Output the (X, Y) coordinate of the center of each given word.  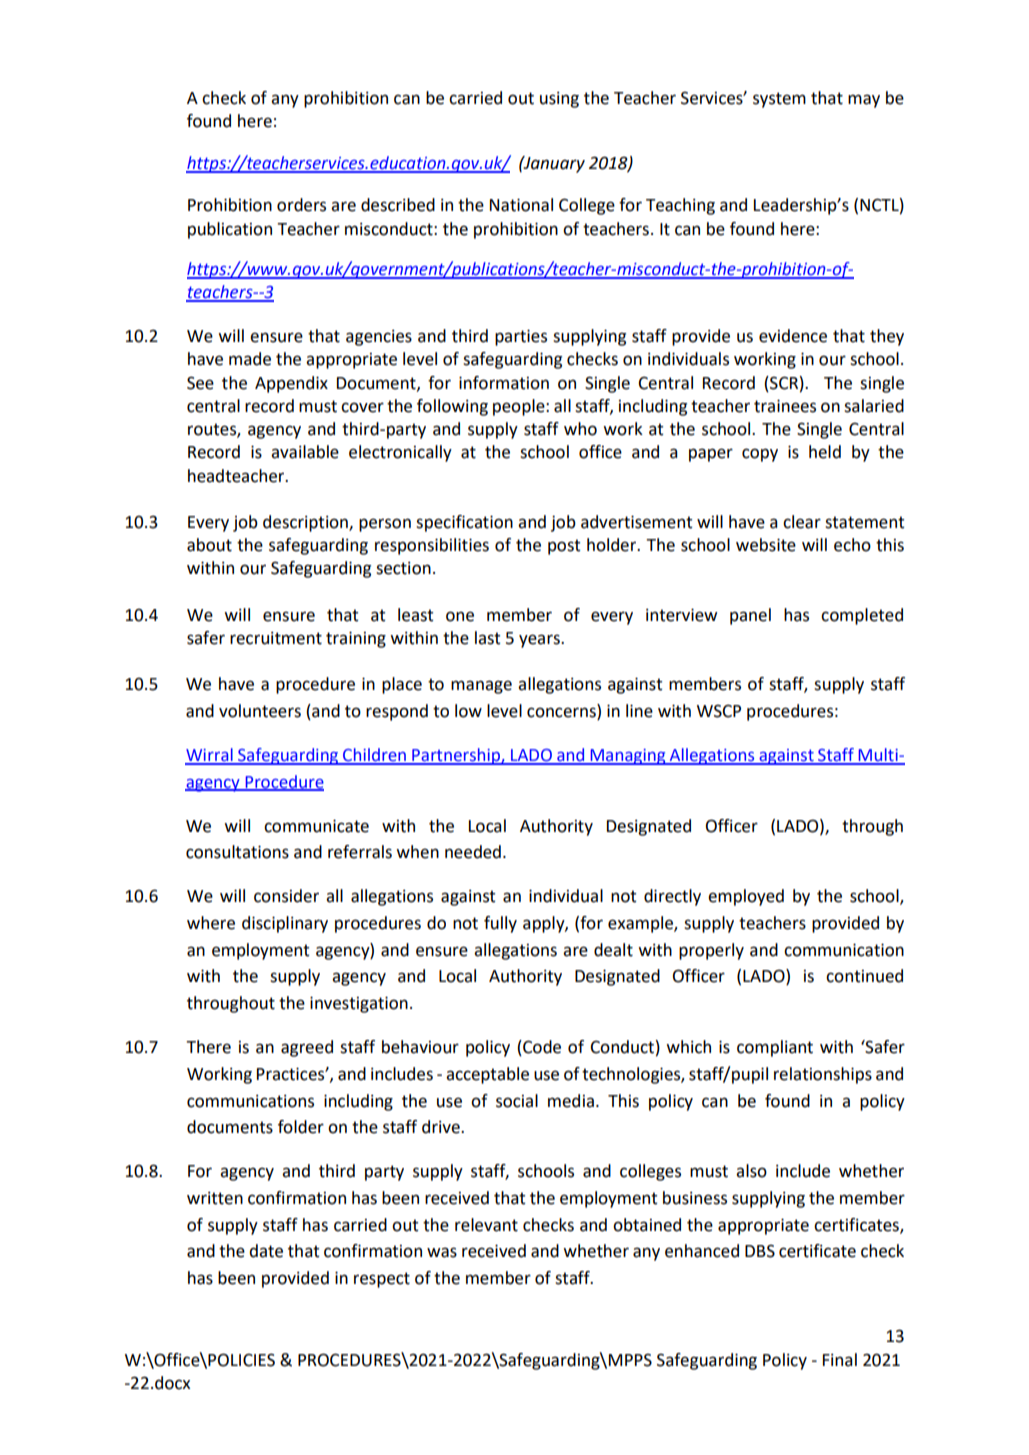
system (779, 100)
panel (750, 616)
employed (746, 897)
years (540, 641)
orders (301, 205)
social (517, 1101)
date (266, 1251)
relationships (823, 1075)
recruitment (276, 638)
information (504, 383)
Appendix (291, 384)
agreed (307, 1048)
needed (473, 852)
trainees (785, 406)
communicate (316, 826)
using (559, 100)
